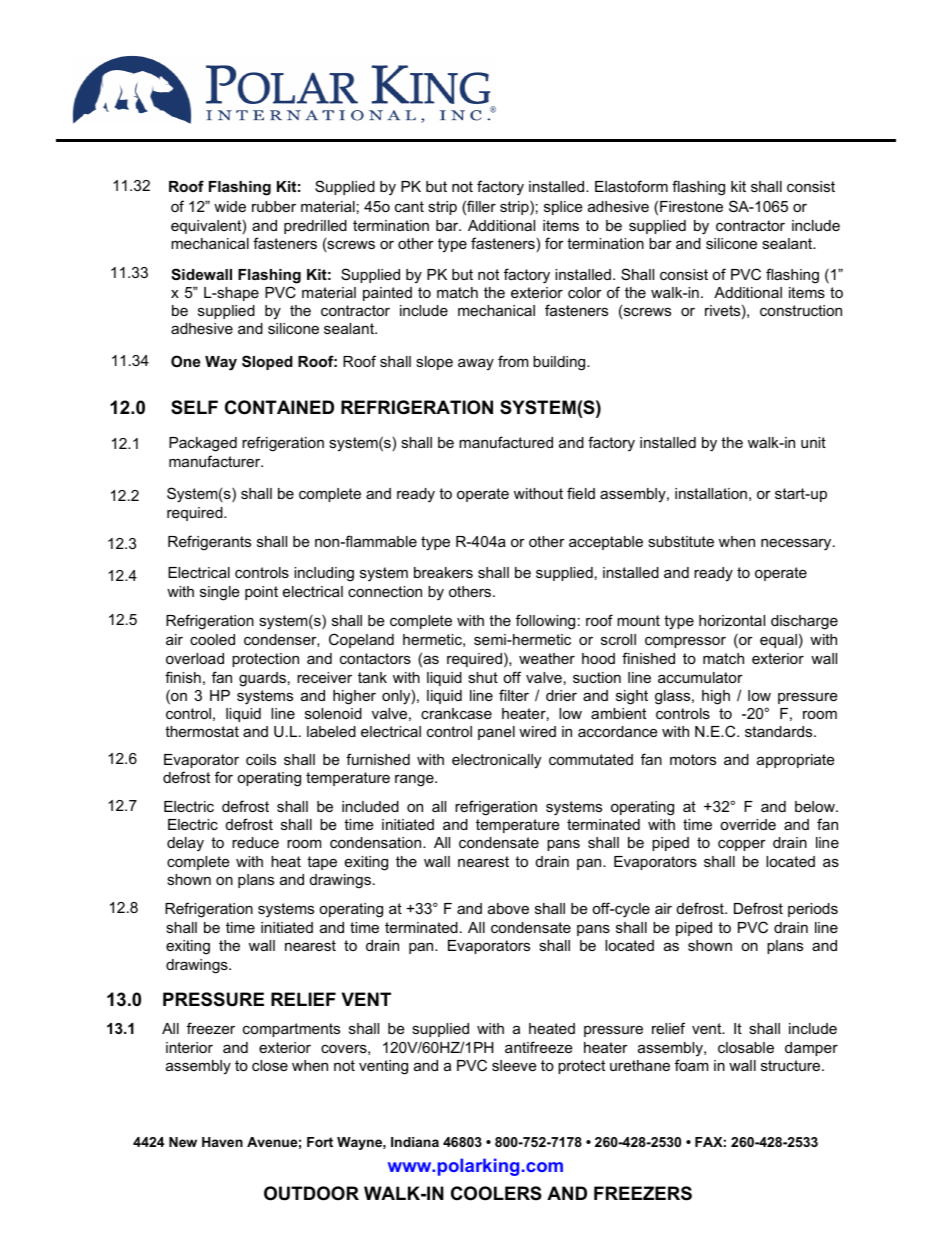  What do you see at coordinates (711, 493) in the image?
I see `installation` at bounding box center [711, 493].
